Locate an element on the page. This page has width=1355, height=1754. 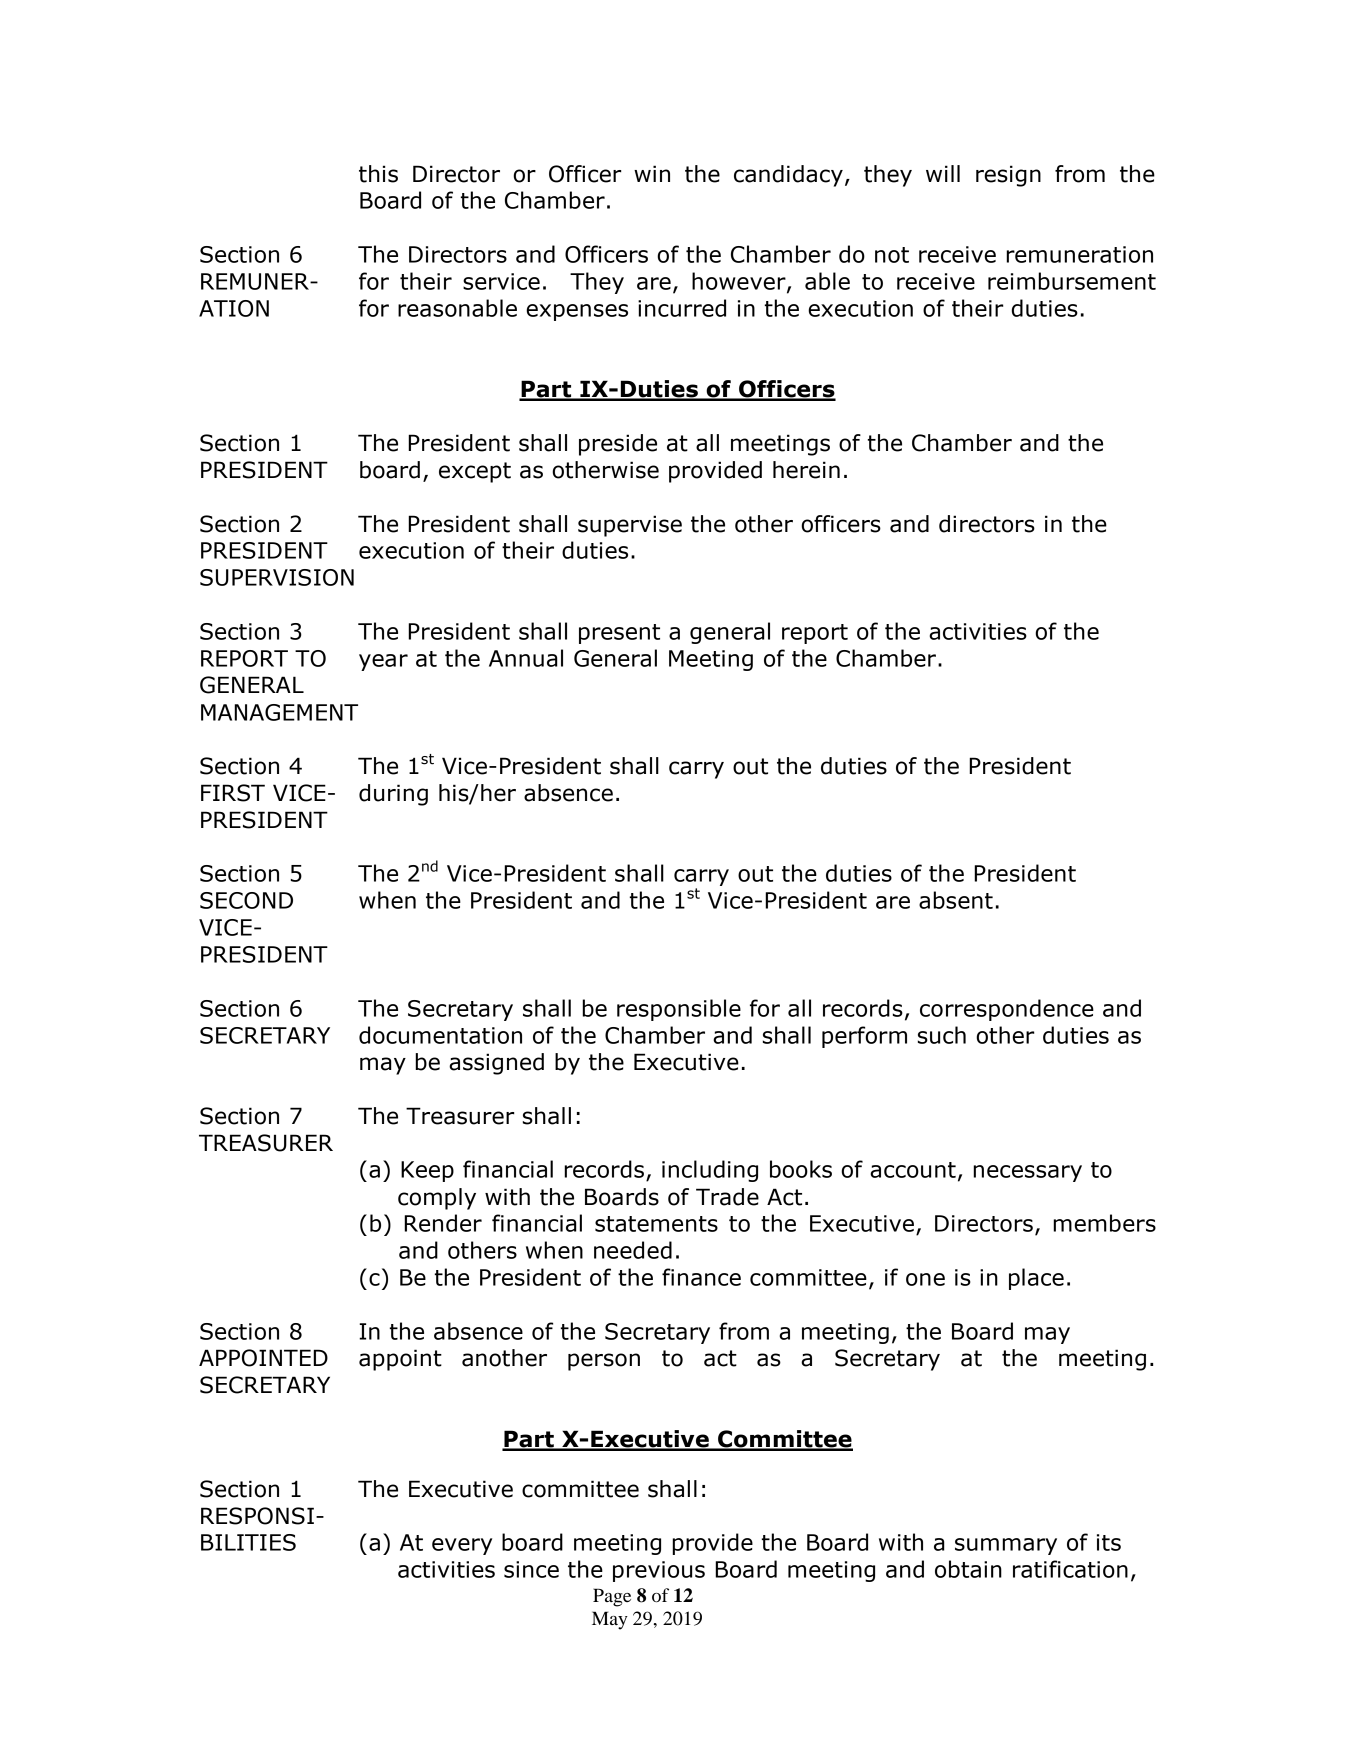
this is located at coordinates (378, 174).
